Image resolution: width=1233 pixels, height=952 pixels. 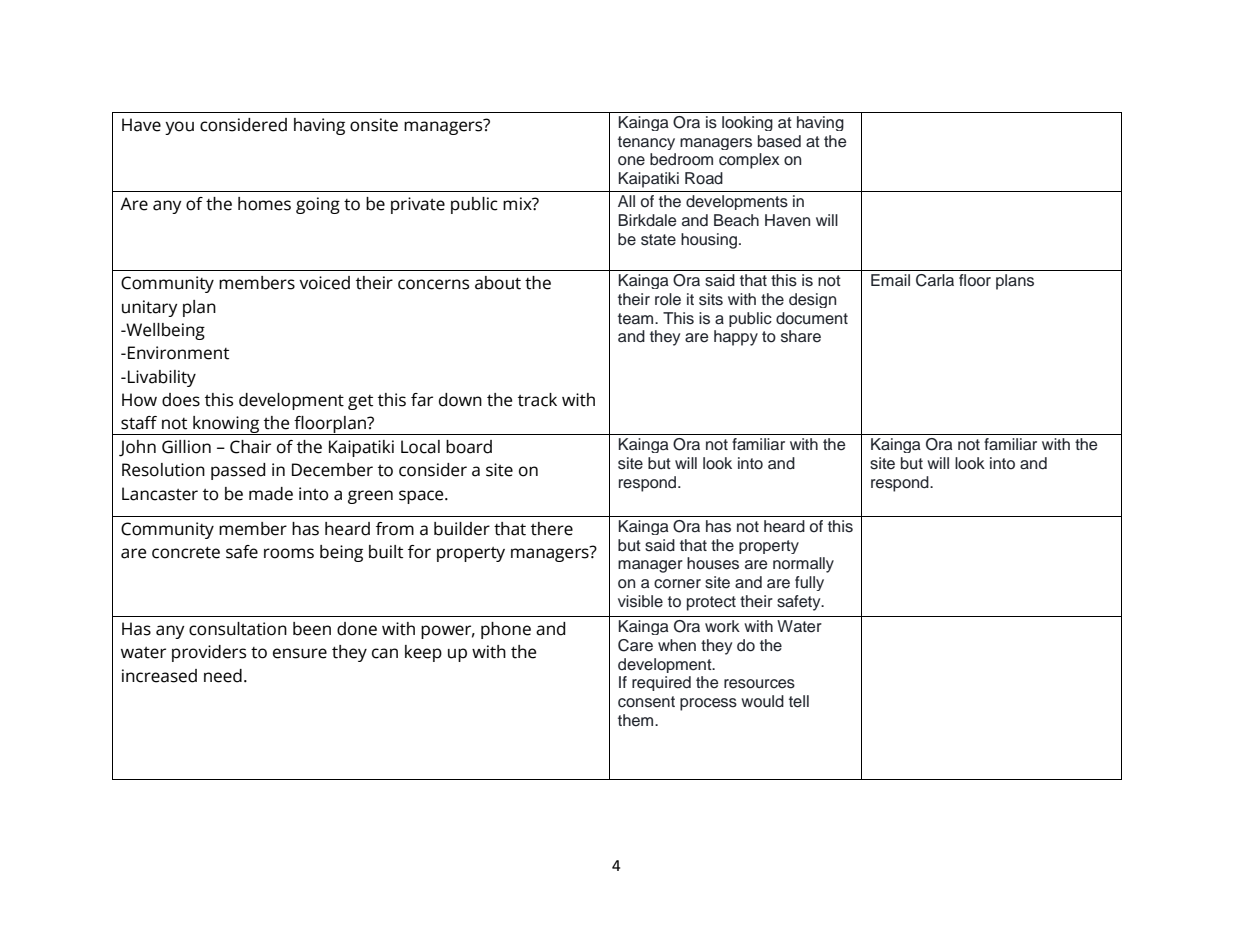 I want to click on design, so click(x=812, y=300).
